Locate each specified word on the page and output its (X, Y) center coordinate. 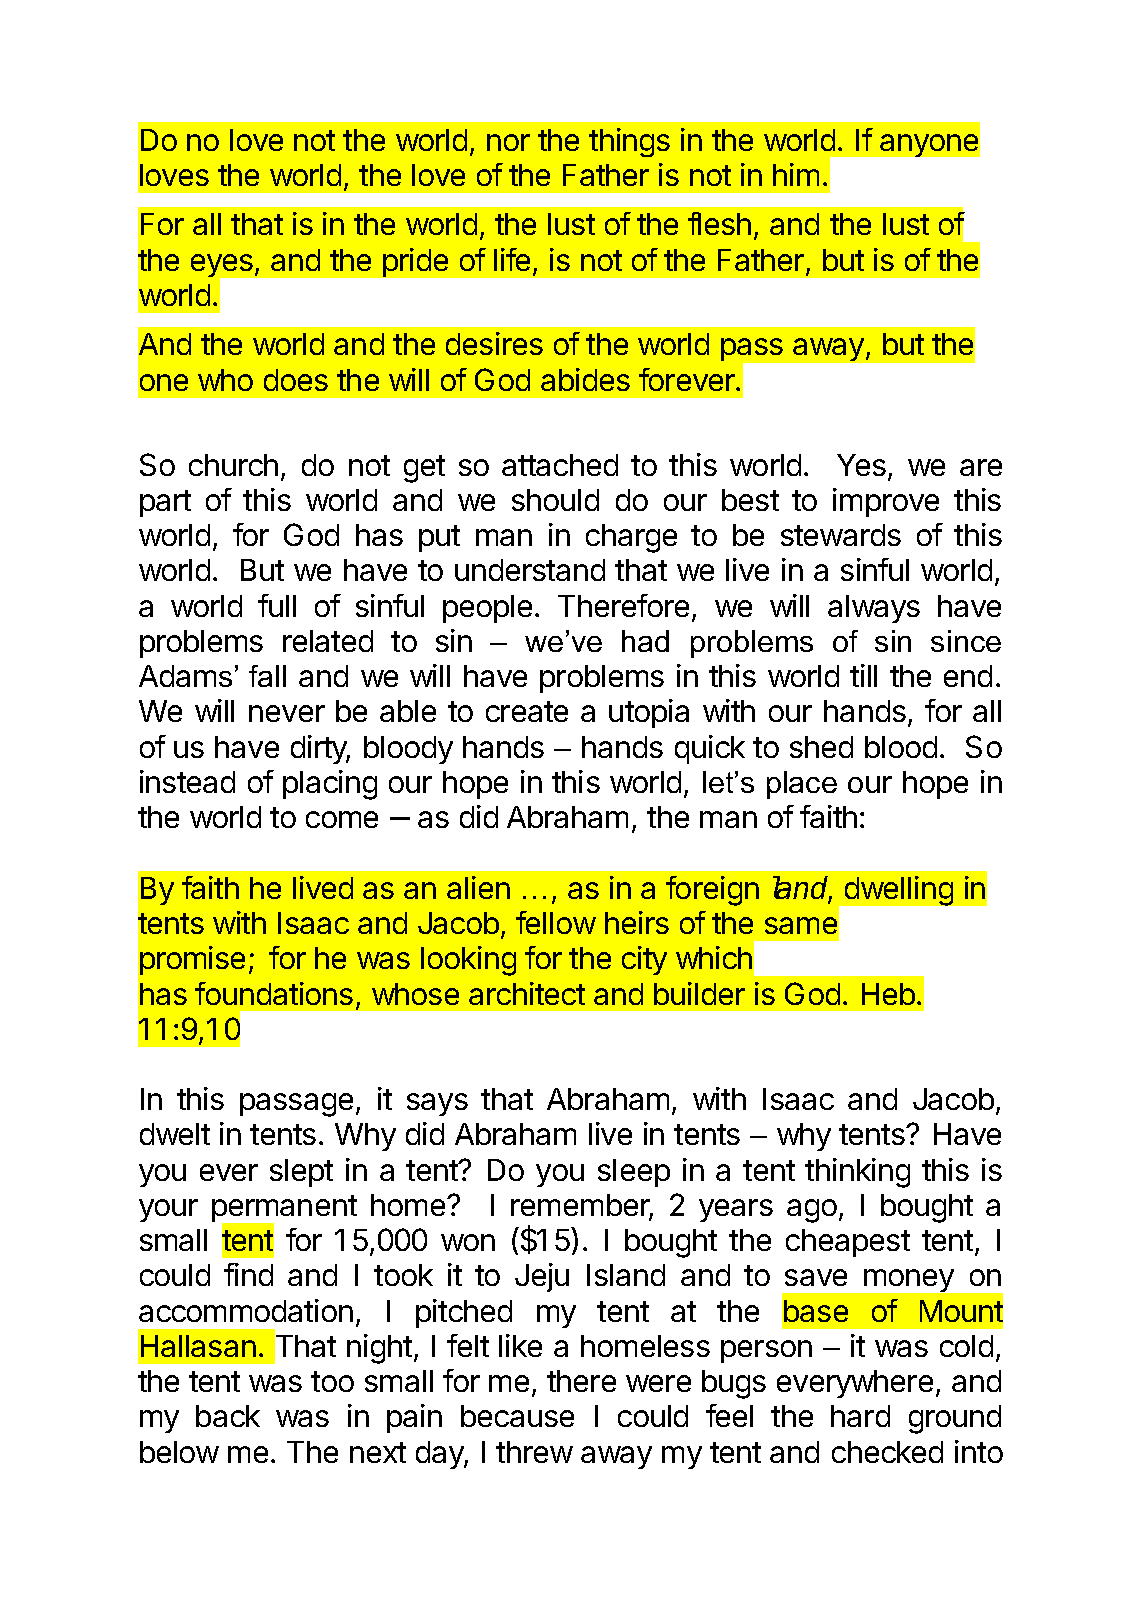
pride (415, 262)
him (796, 174)
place (802, 785)
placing (330, 785)
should (555, 500)
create (527, 711)
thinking (857, 1173)
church (233, 465)
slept (301, 1173)
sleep (634, 1173)
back (228, 1416)
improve (886, 502)
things (629, 142)
